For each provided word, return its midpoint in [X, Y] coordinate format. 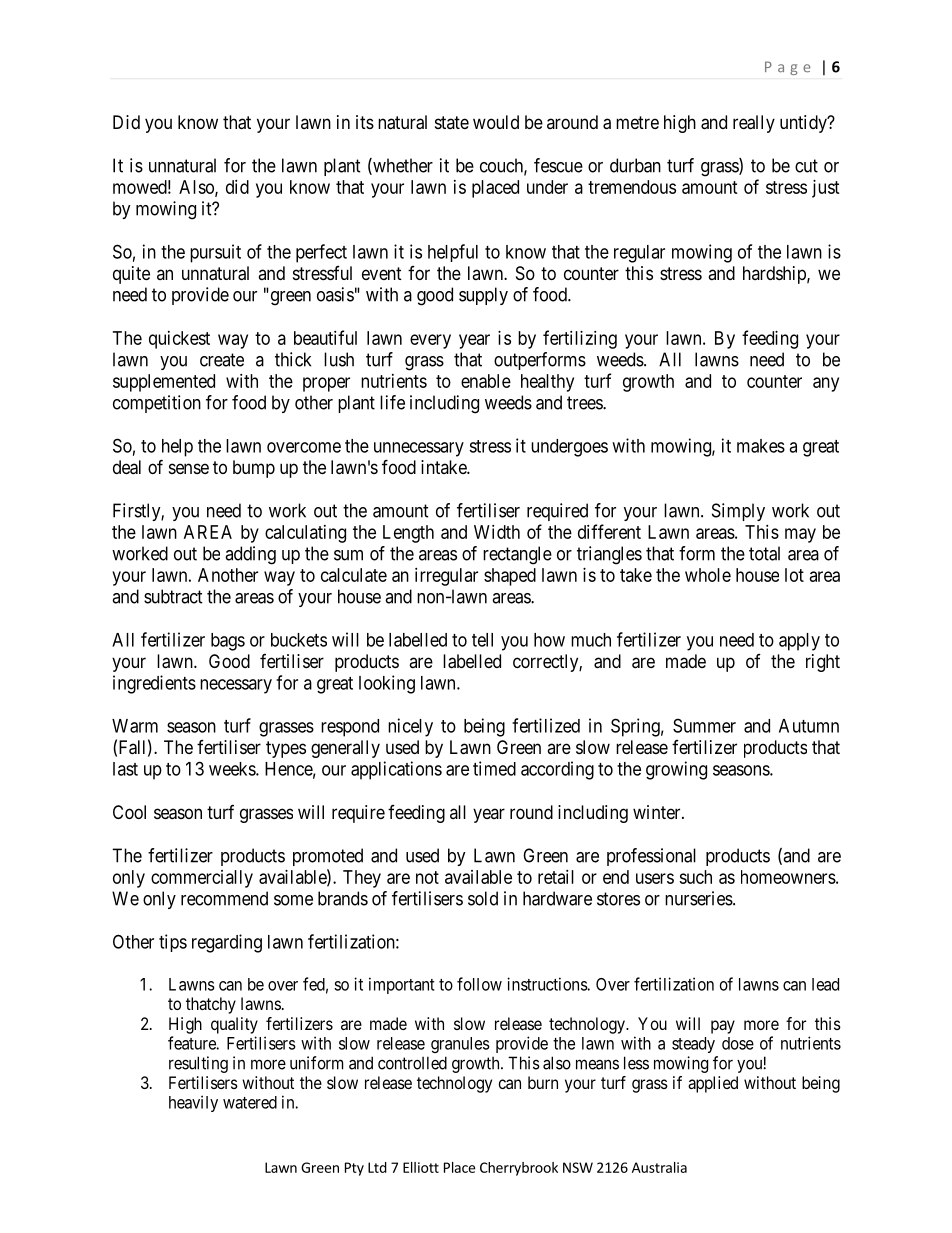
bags [228, 642]
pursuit [215, 253]
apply [799, 642]
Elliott [421, 1167]
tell [482, 640]
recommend [224, 898]
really [754, 124]
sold [483, 898]
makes [761, 446]
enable [486, 381]
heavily [193, 1103]
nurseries [699, 898]
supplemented [164, 383]
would [496, 122]
